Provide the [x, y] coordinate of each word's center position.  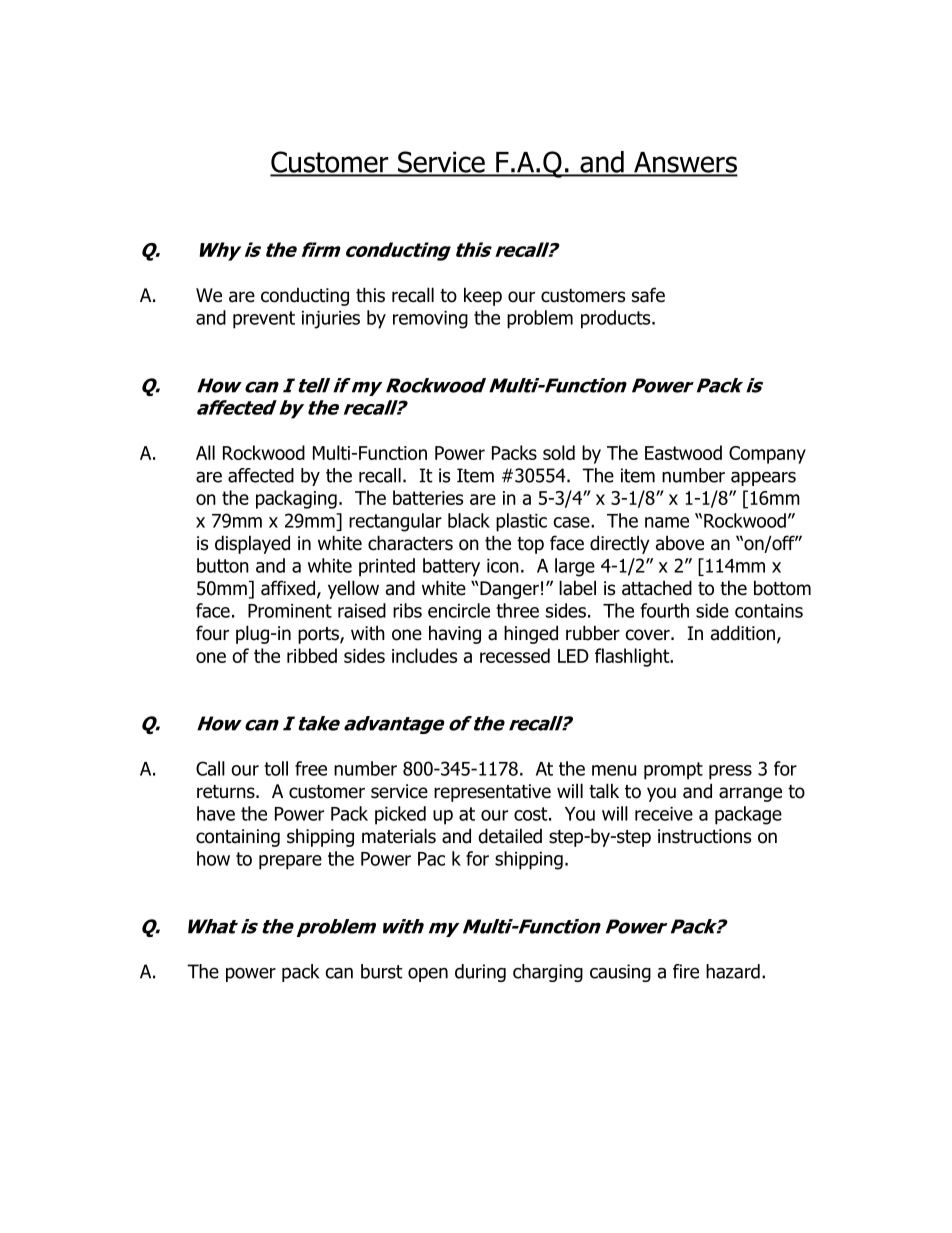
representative [492, 793]
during [480, 973]
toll [276, 768]
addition [743, 633]
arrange [750, 794]
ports [319, 635]
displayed [252, 544]
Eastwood [683, 452]
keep [483, 296]
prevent [264, 320]
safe [648, 295]
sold [559, 452]
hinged [531, 634]
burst [382, 971]
